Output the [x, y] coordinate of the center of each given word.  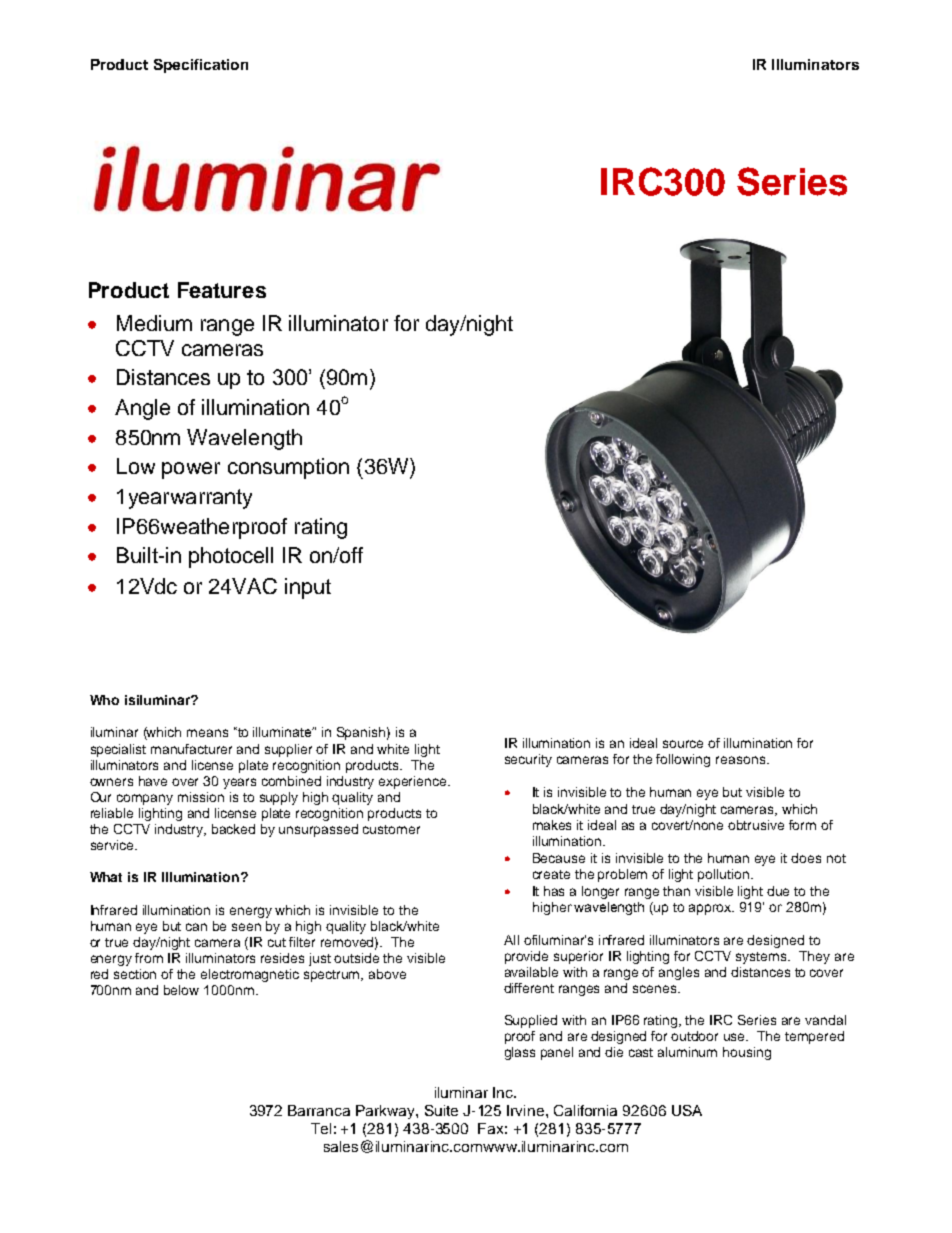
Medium [154, 323]
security [528, 760]
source [683, 744]
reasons [740, 760]
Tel [321, 1128]
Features [222, 290]
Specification [201, 66]
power [191, 470]
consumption [288, 468]
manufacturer [191, 749]
